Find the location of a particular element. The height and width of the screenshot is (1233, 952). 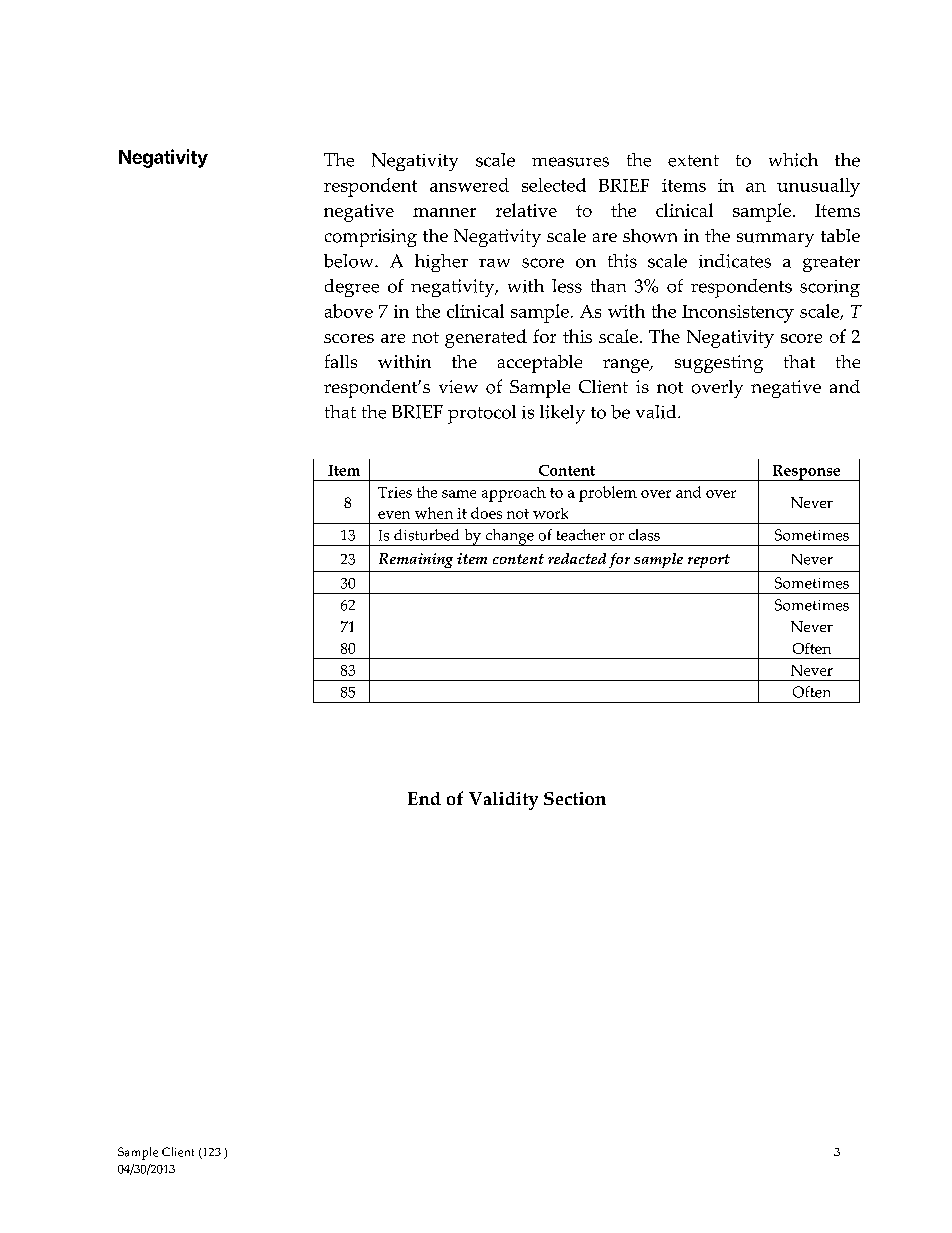

report is located at coordinates (709, 561).
